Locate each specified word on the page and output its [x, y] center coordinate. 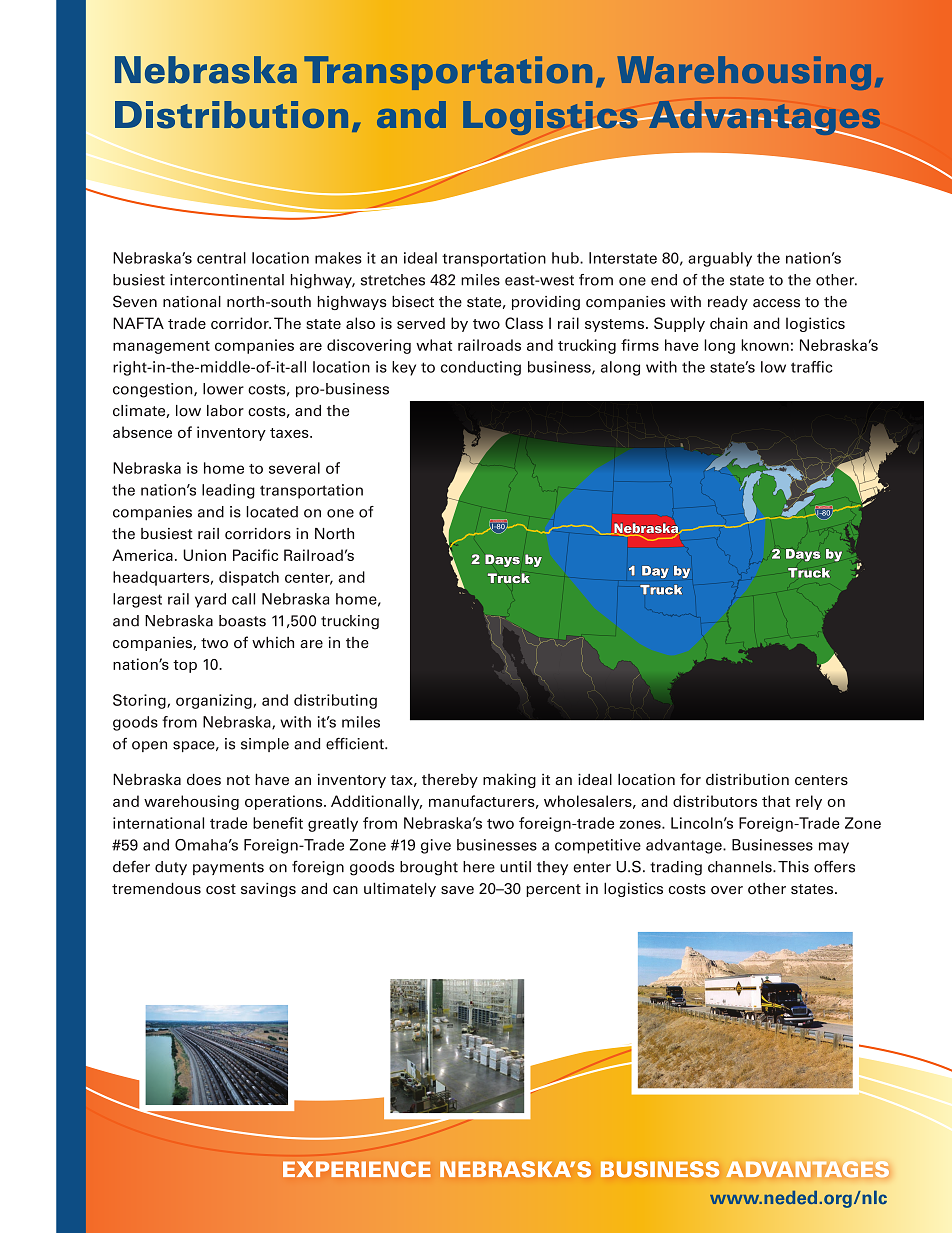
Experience [357, 1169]
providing [546, 303]
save [457, 890]
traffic [812, 367]
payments [228, 868]
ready [728, 303]
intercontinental [227, 280]
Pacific [255, 555]
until [515, 867]
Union [204, 555]
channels [741, 867]
